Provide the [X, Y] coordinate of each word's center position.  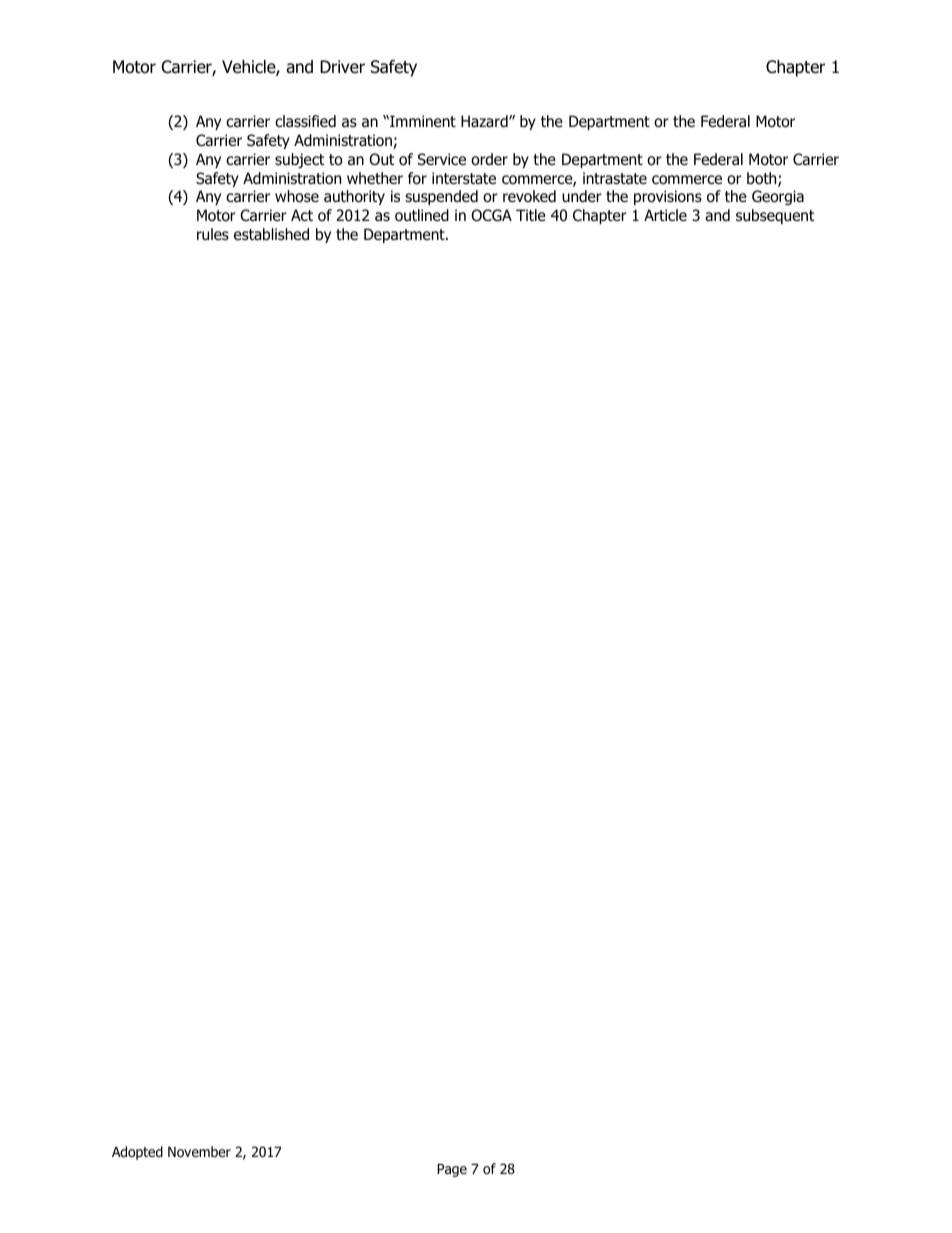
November [199, 1152]
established [271, 234]
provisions [668, 197]
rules [213, 234]
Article [665, 215]
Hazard [485, 121]
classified [305, 121]
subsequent [775, 216]
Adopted [137, 1153]
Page [452, 1170]
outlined [422, 215]
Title [531, 215]
